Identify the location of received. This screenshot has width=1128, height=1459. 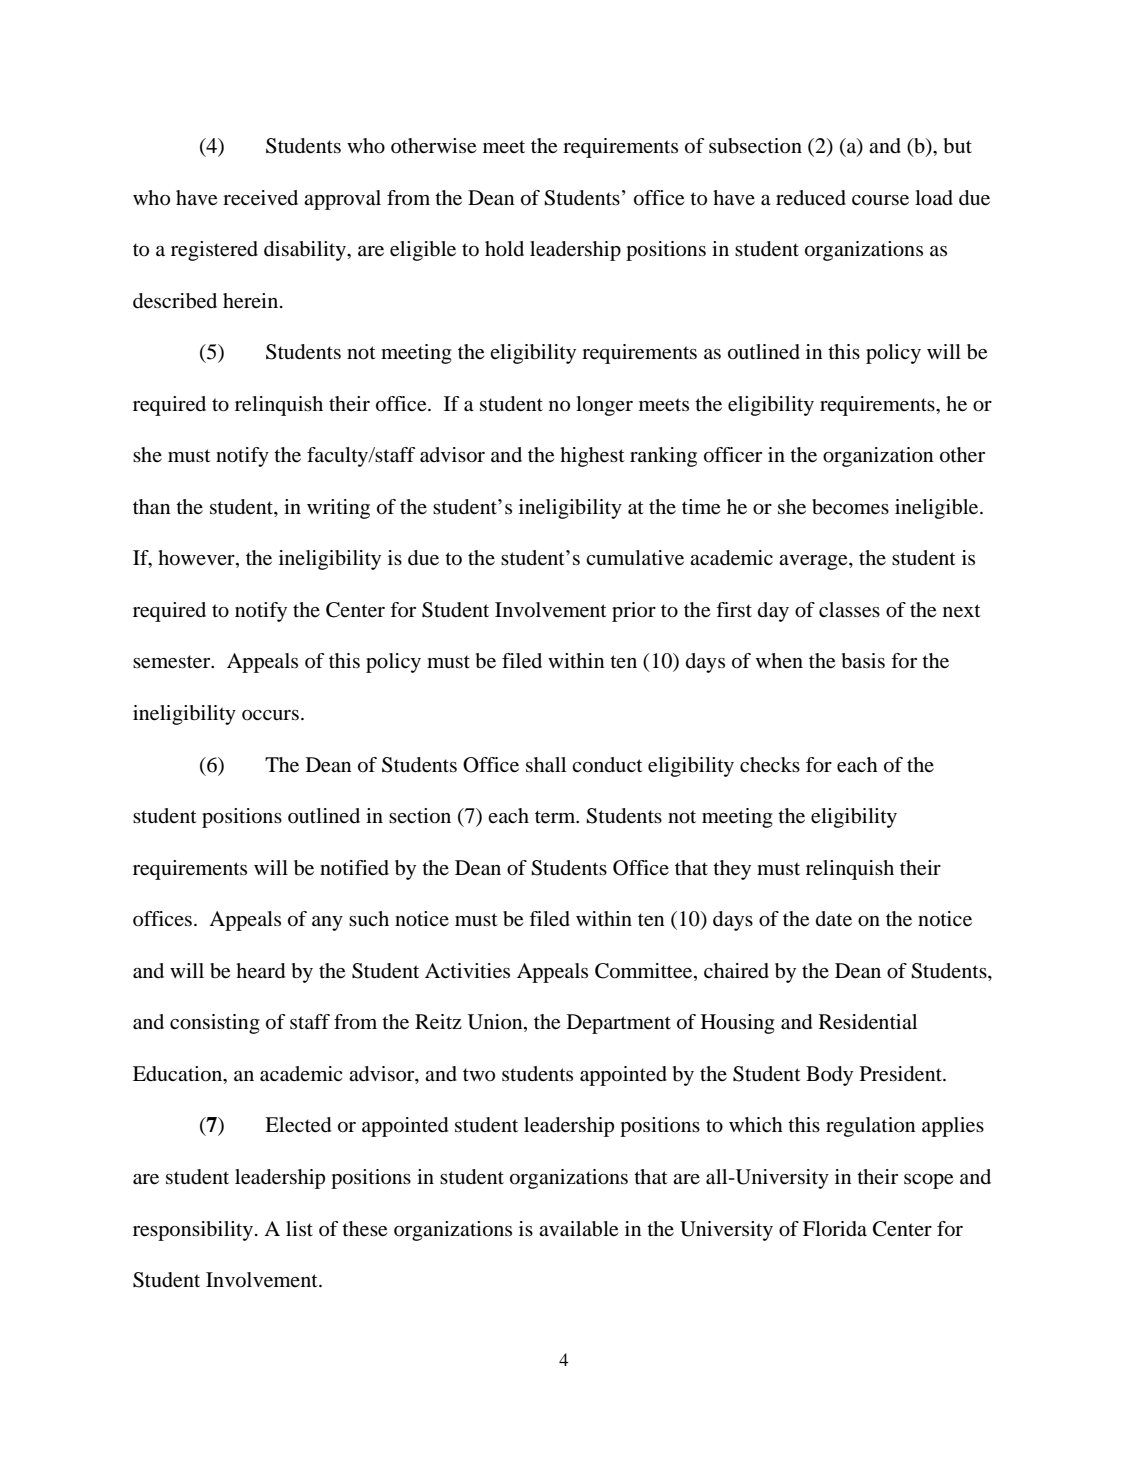
(260, 198).
